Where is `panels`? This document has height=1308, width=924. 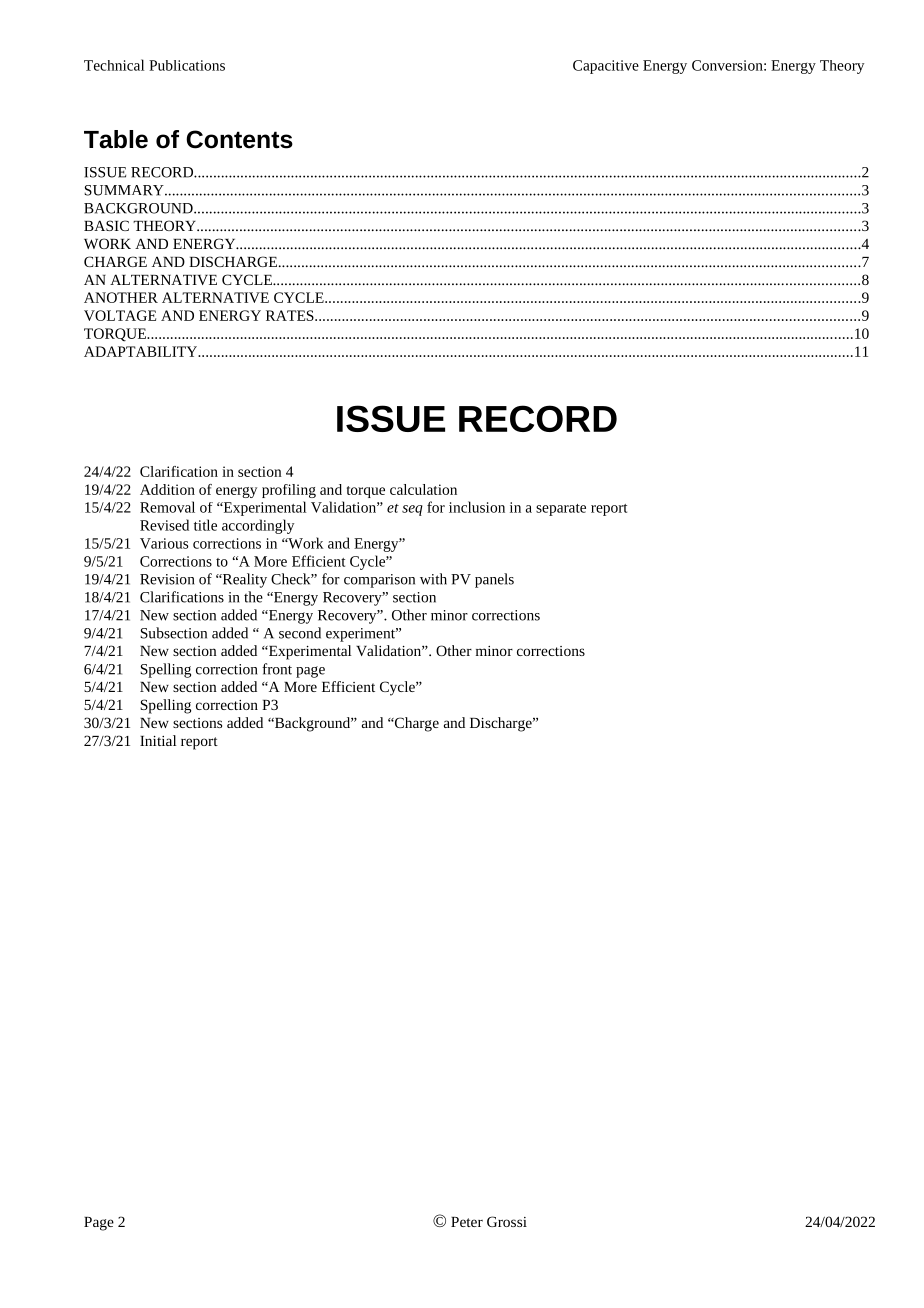 panels is located at coordinates (494, 580).
